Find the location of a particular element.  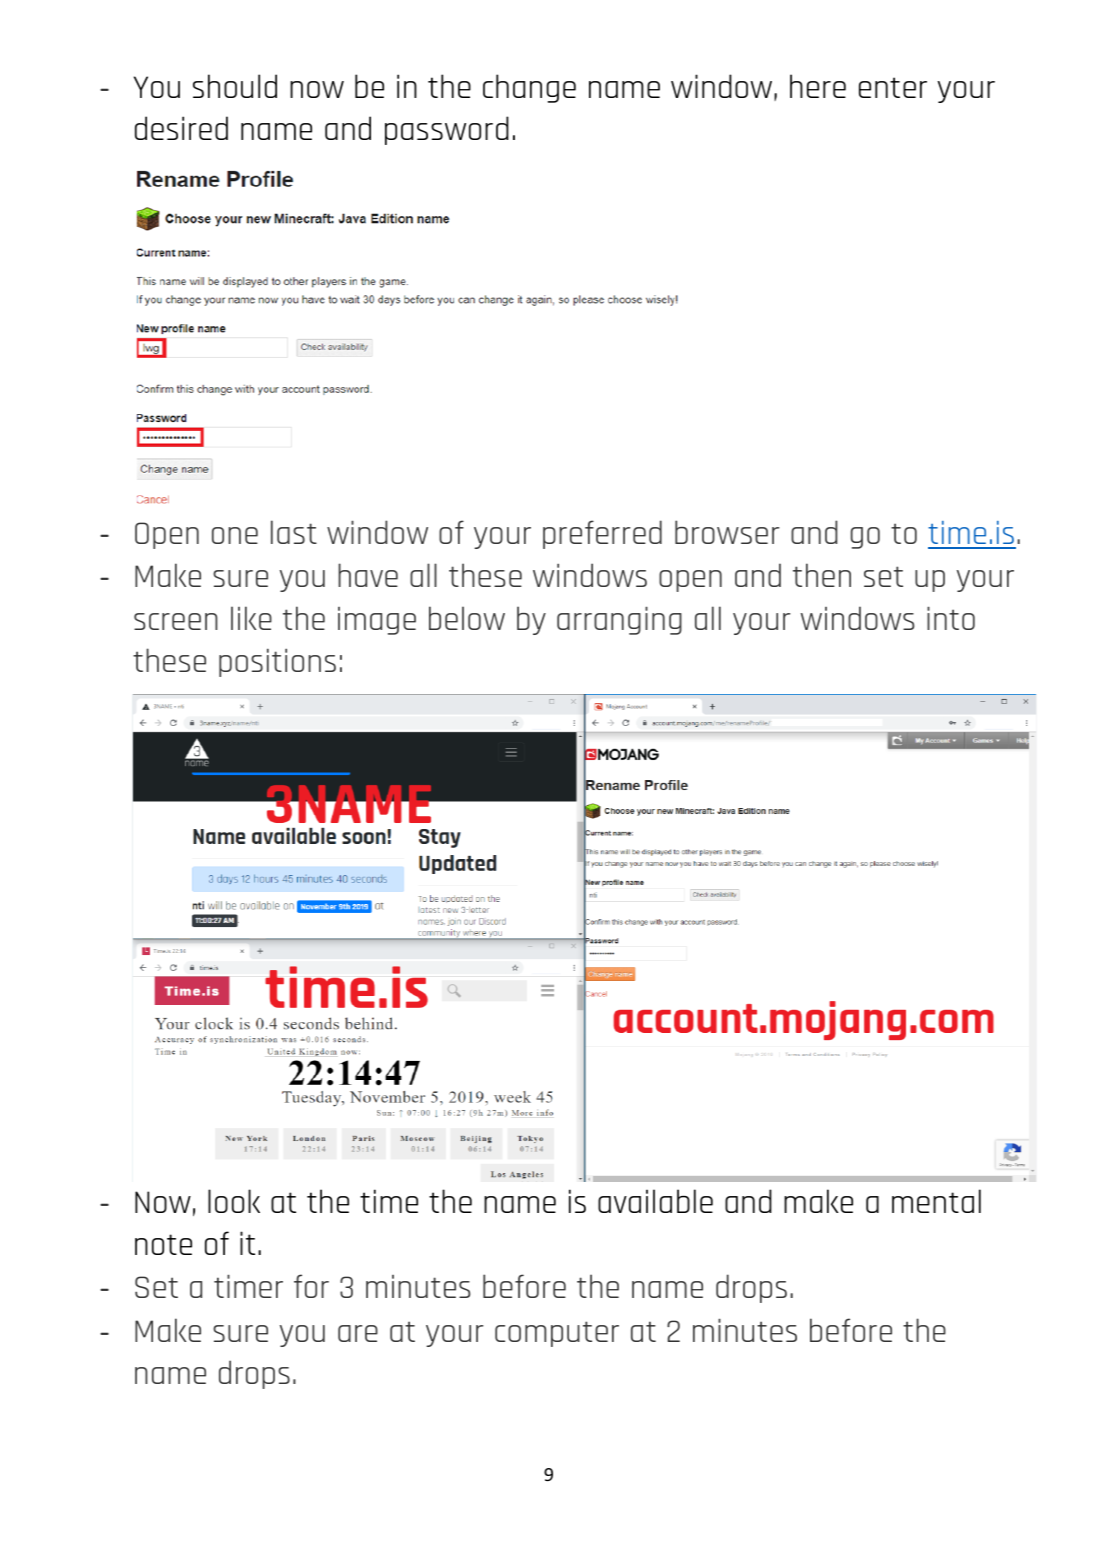

below is located at coordinates (467, 618).
